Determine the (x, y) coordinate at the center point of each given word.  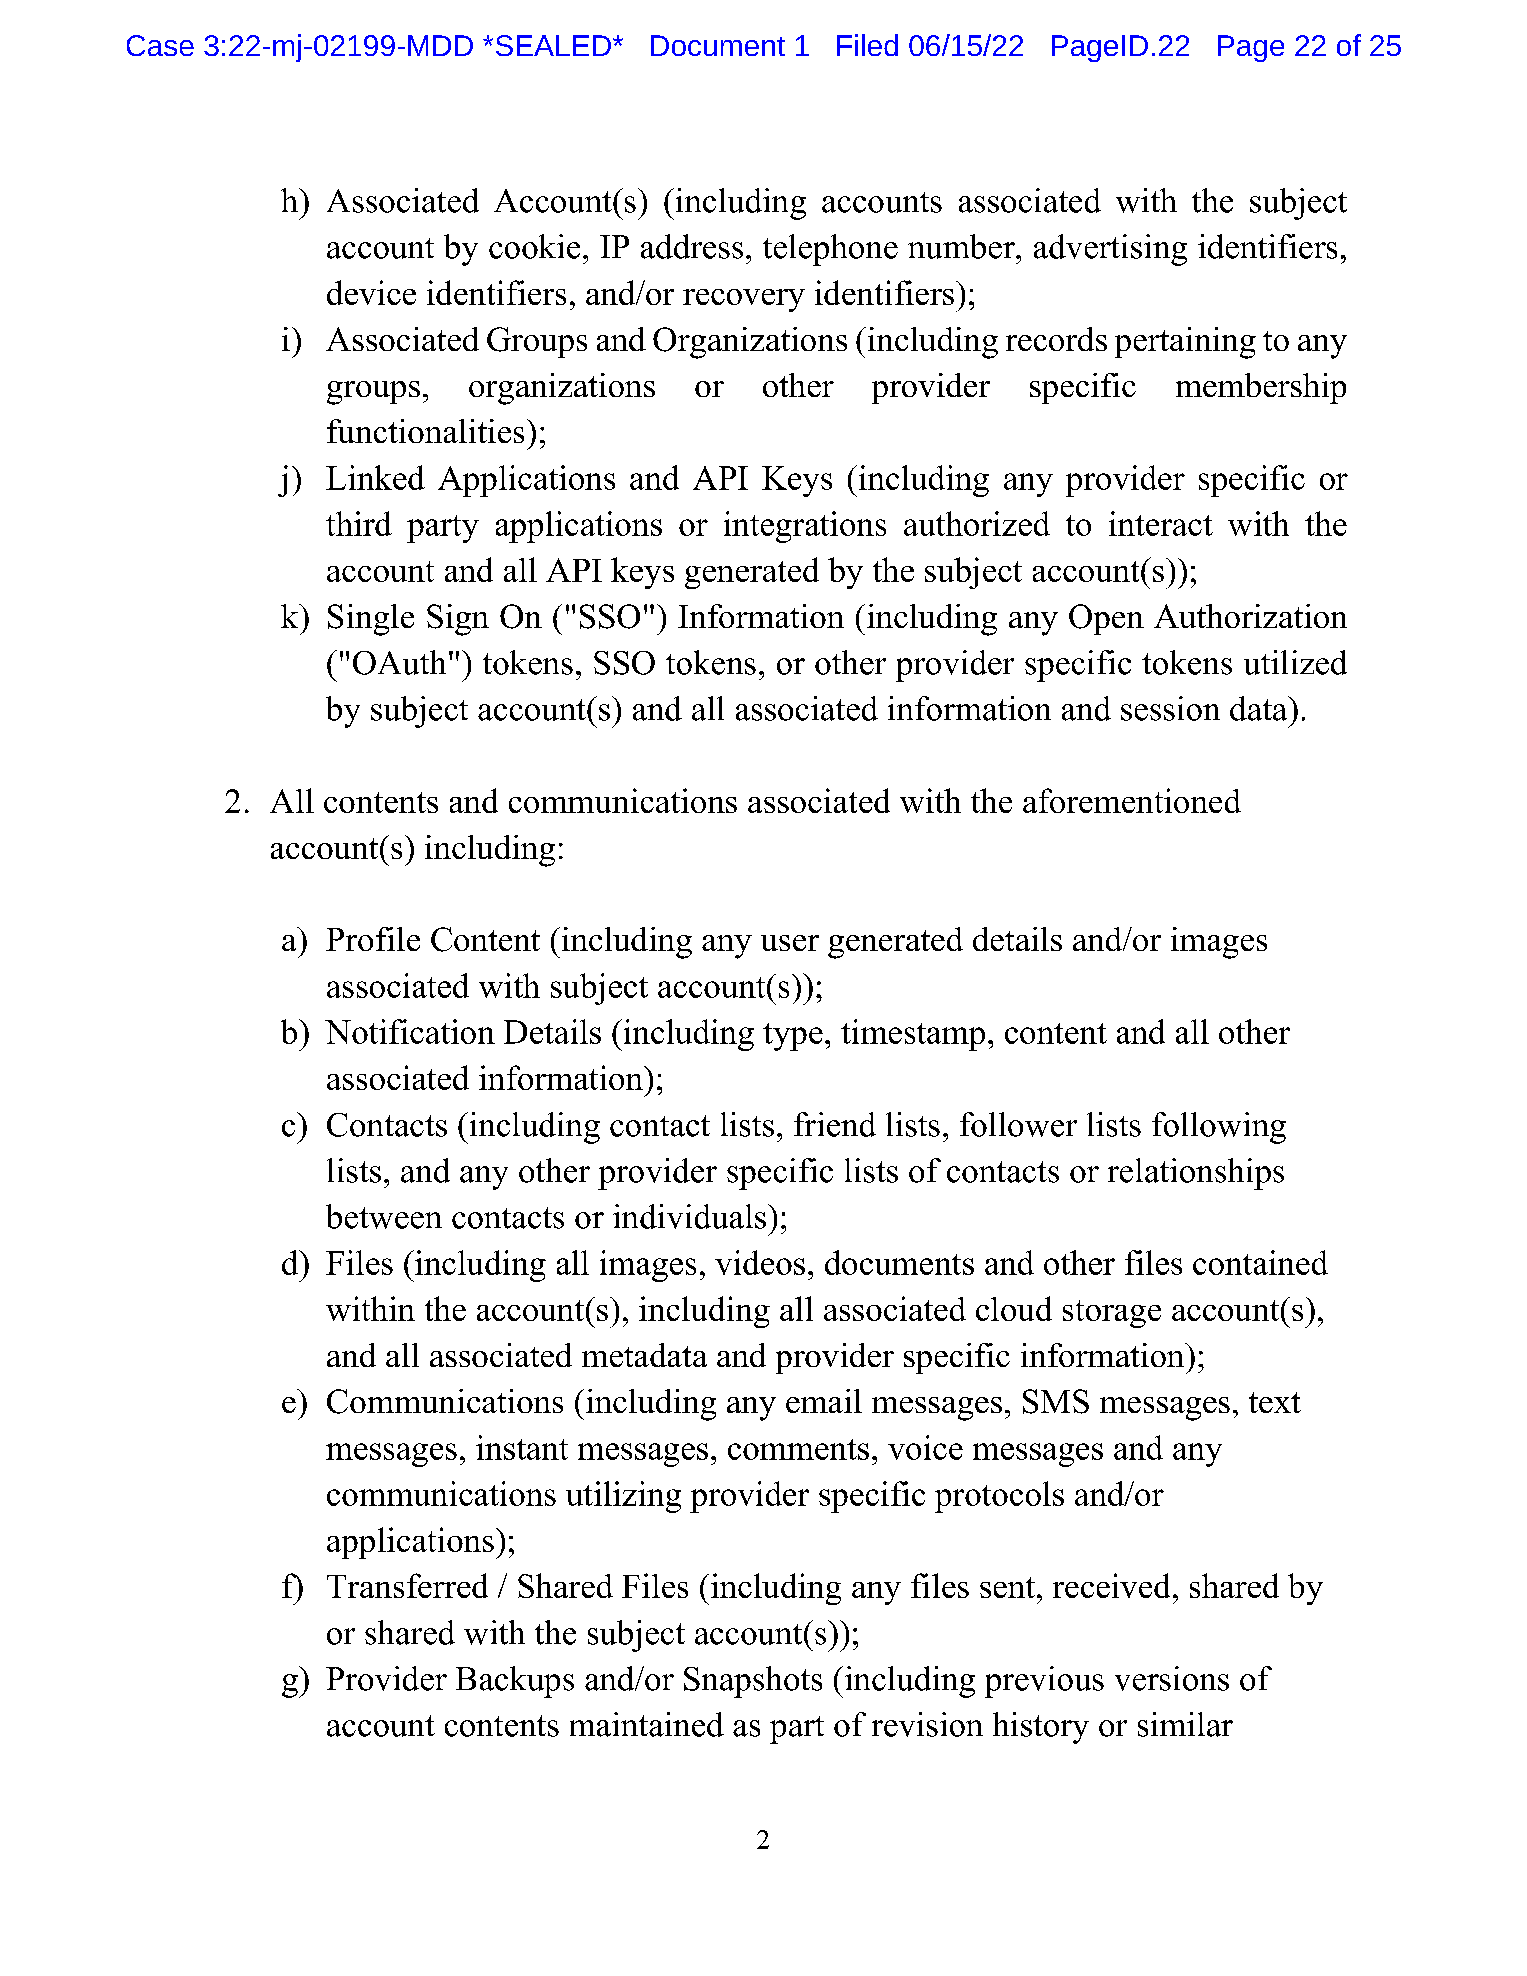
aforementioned (1132, 800)
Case (160, 45)
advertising (1110, 250)
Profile (373, 939)
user (790, 943)
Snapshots (753, 1682)
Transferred (407, 1585)
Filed (867, 45)
